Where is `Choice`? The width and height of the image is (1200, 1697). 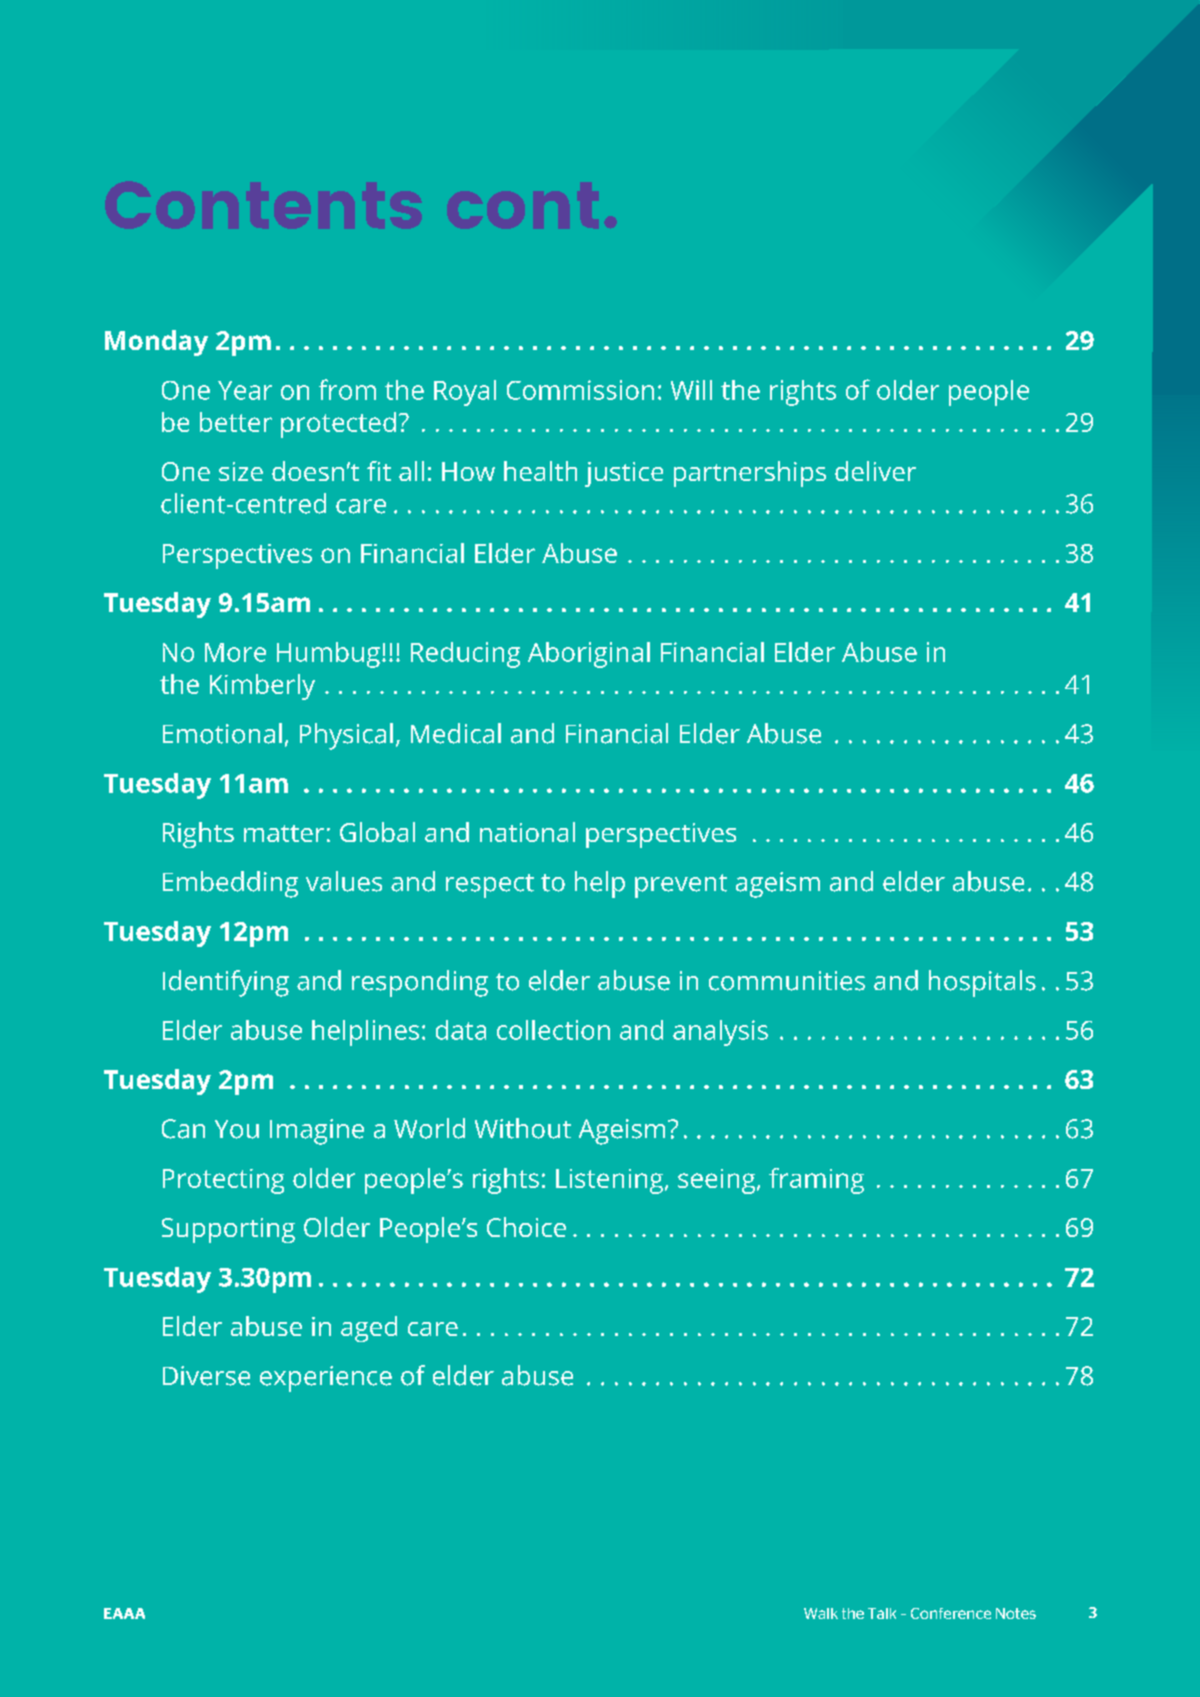
Choice is located at coordinates (526, 1227).
